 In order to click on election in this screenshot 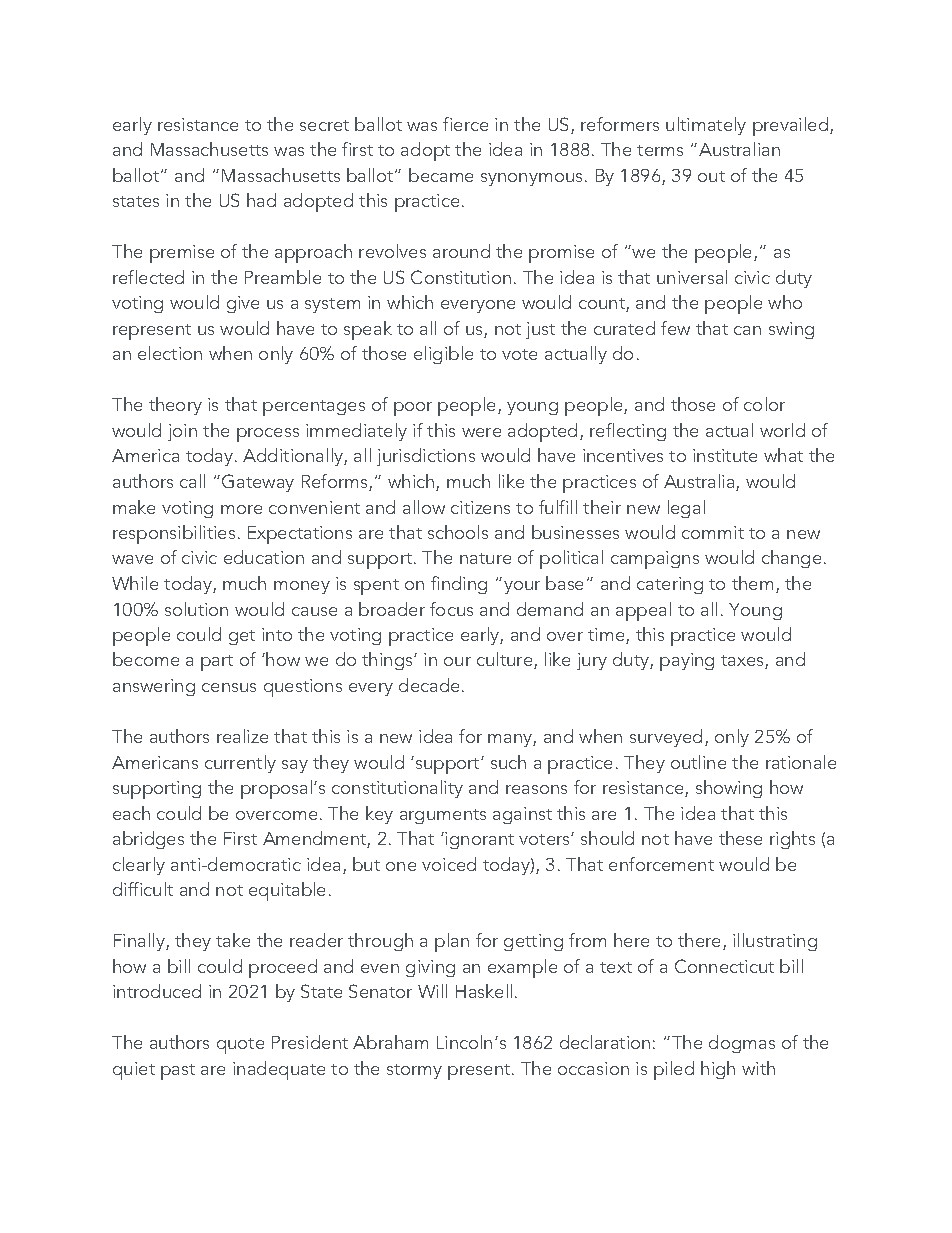, I will do `click(170, 353)`.
